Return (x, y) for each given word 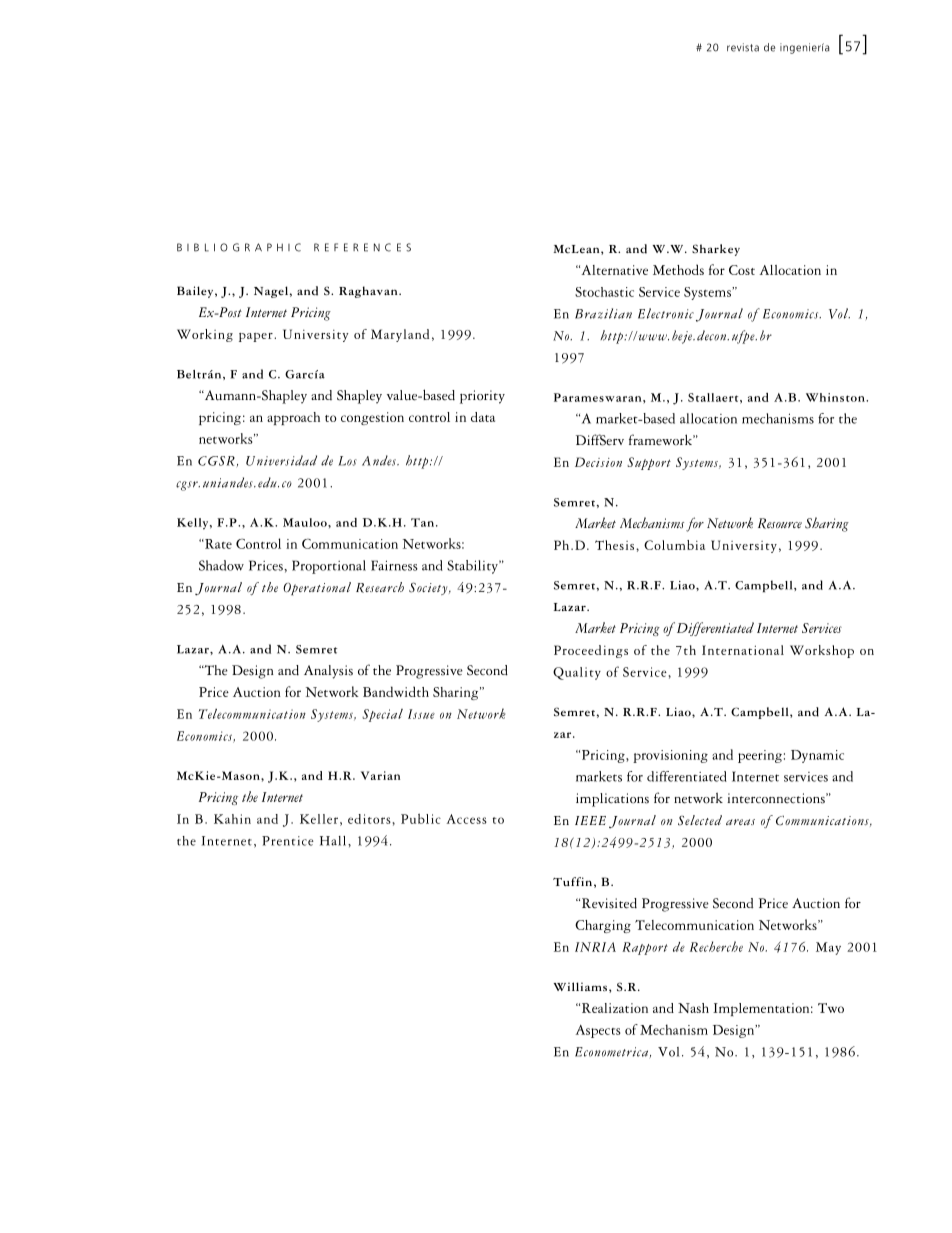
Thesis (616, 545)
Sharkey (716, 250)
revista (743, 47)
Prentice (288, 841)
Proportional (329, 567)
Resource (780, 523)
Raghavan (369, 292)
